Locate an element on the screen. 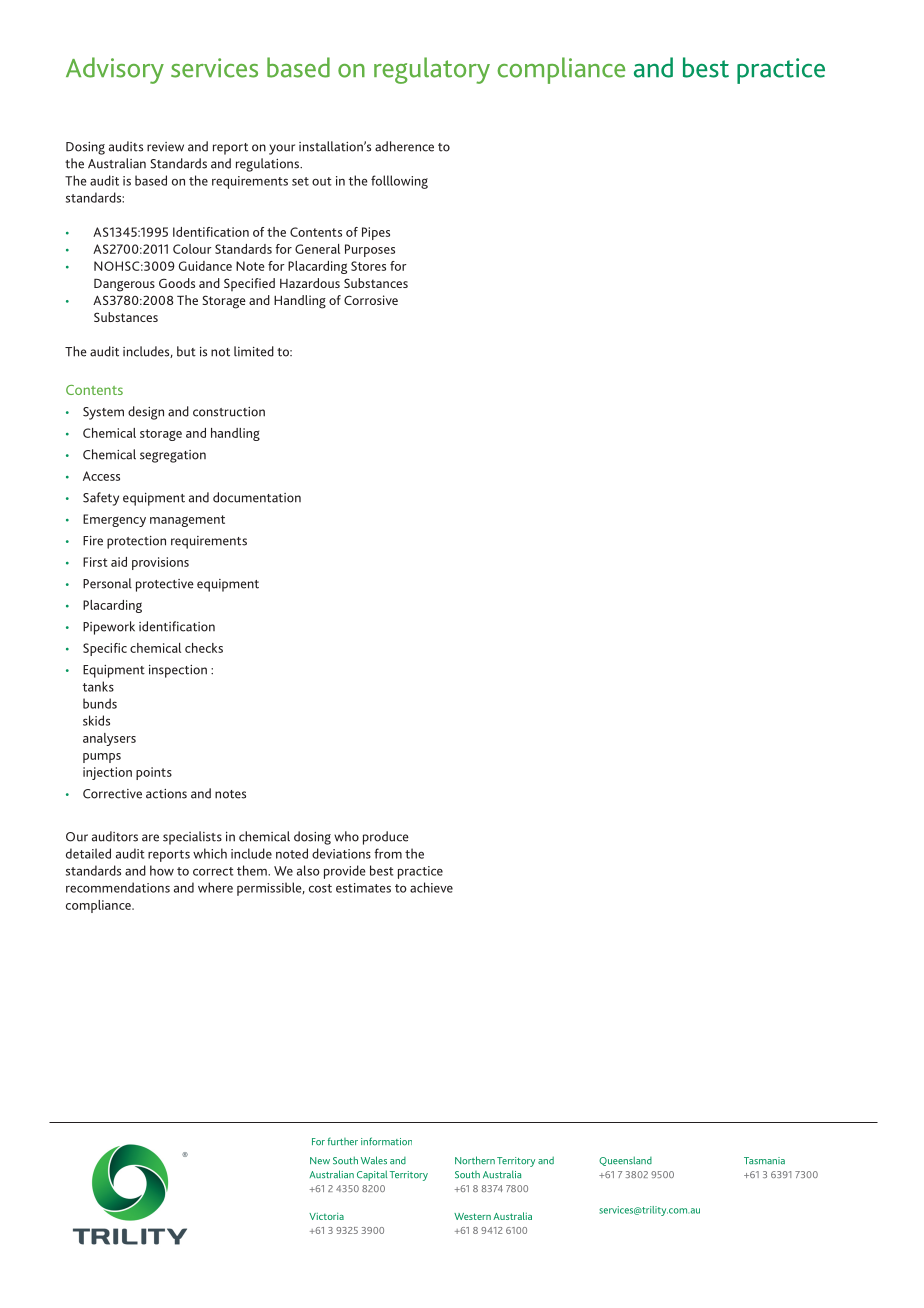 The image size is (924, 1308). adherence is located at coordinates (404, 146).
